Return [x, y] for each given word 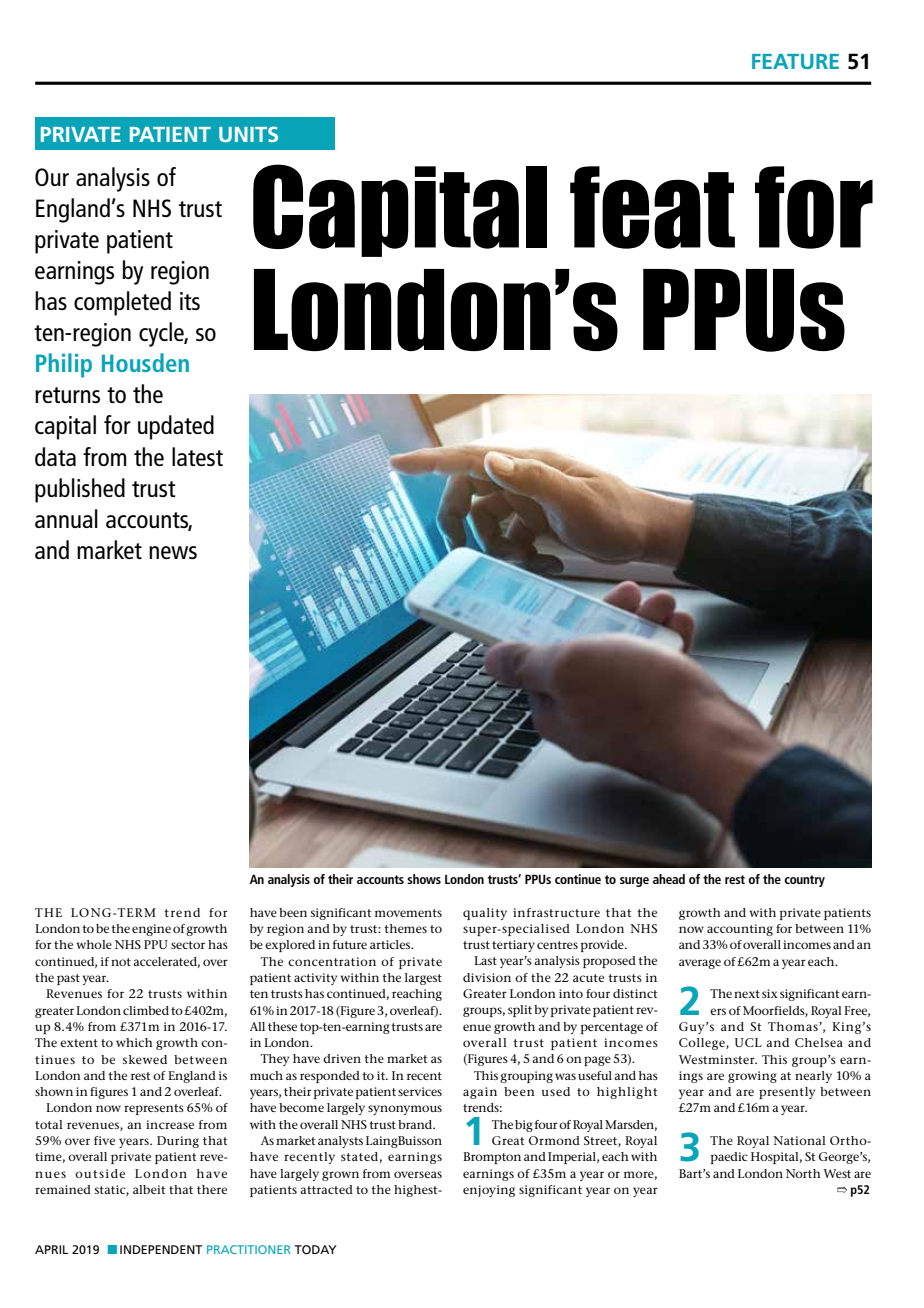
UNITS [248, 134]
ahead [669, 879]
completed [122, 303]
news [173, 552]
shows [424, 879]
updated [176, 427]
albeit [149, 1189]
